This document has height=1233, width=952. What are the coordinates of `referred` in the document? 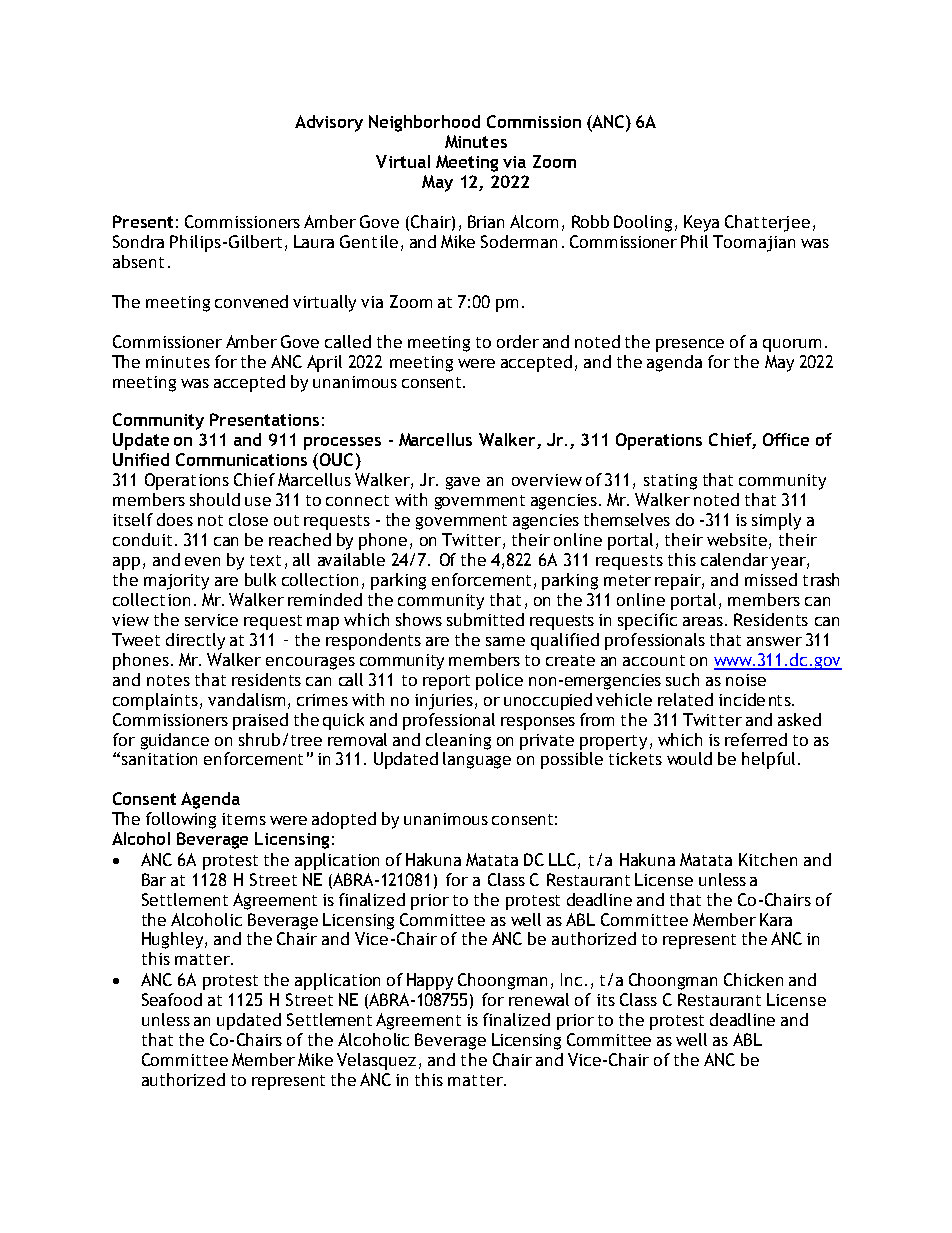 It's located at (756, 739).
